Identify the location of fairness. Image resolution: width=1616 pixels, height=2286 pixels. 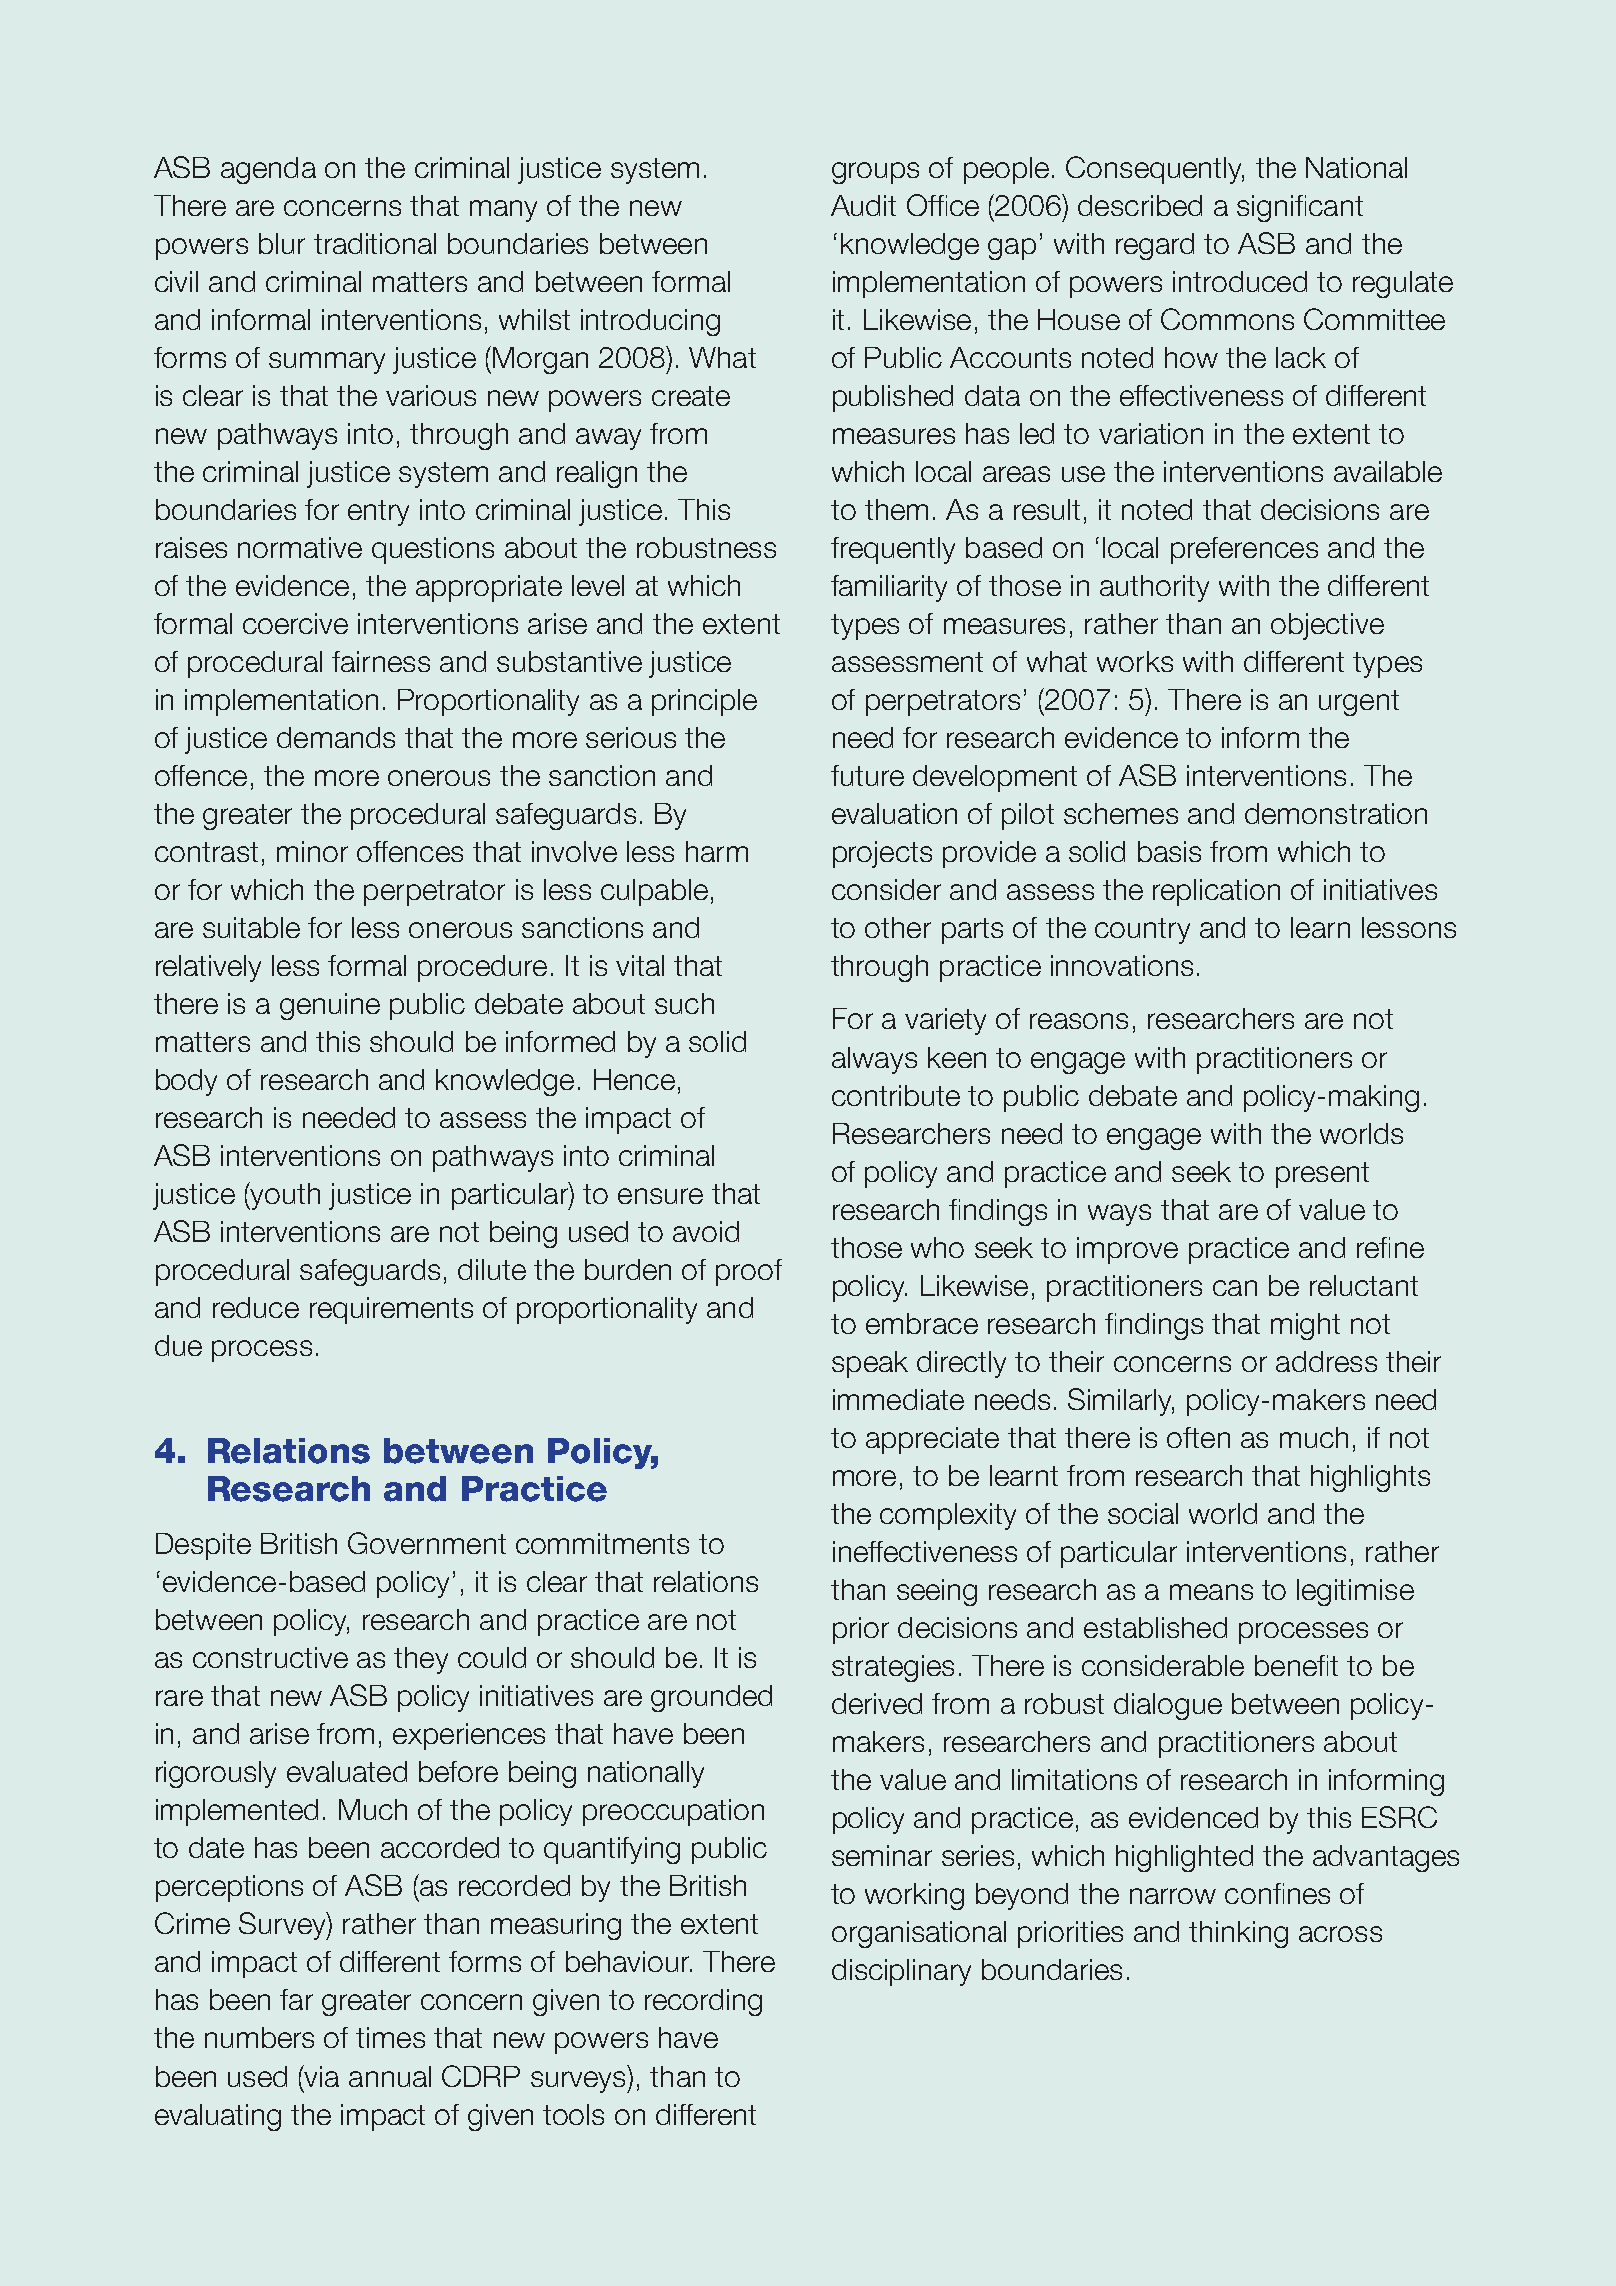
(381, 661).
